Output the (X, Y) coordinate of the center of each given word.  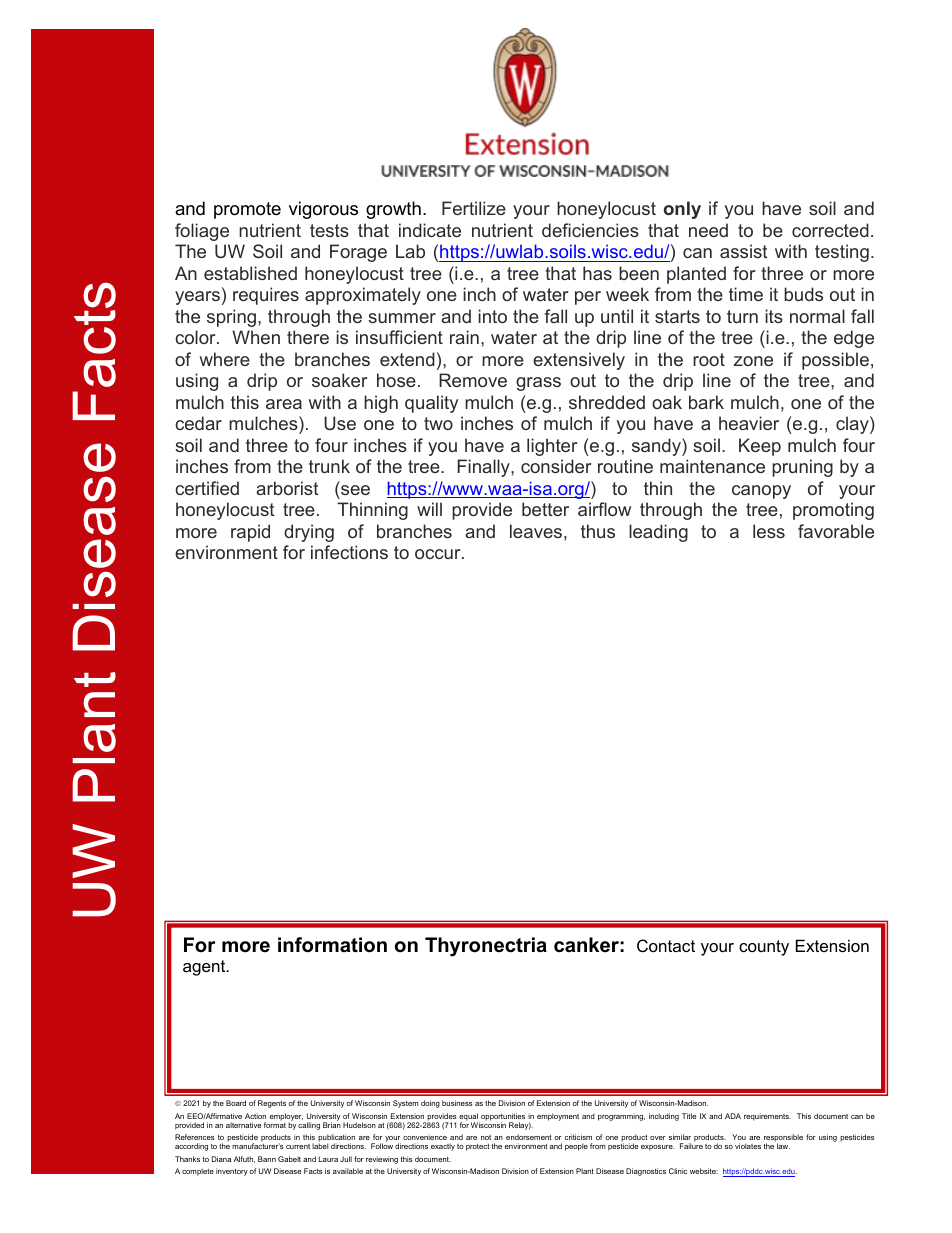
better (545, 509)
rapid (250, 533)
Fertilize (474, 208)
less (769, 531)
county (764, 948)
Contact (666, 945)
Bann (267, 1159)
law (783, 1146)
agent (205, 968)
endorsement (528, 1137)
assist (743, 251)
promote (247, 210)
